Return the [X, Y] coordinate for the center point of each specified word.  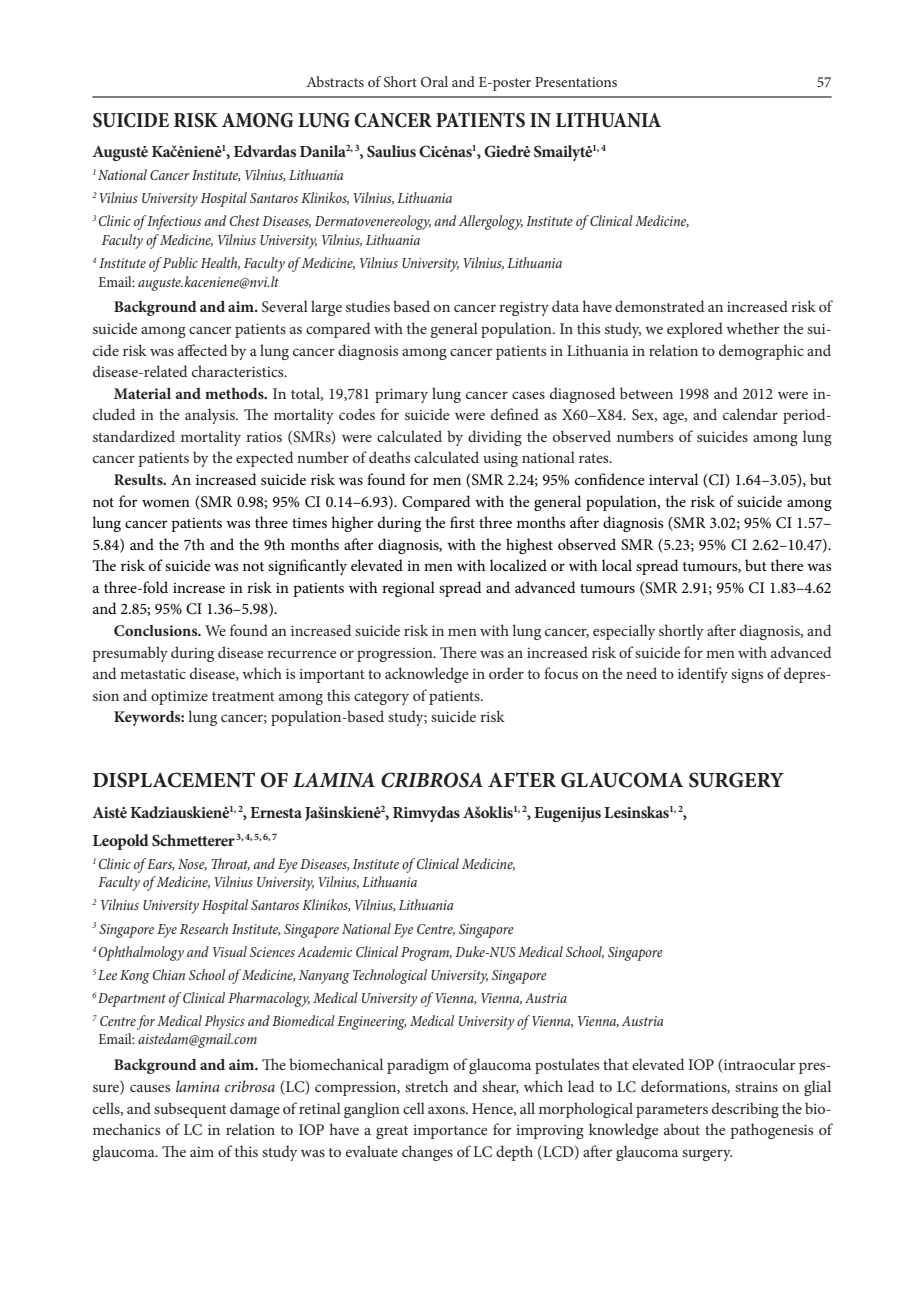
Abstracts [335, 81]
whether [753, 328]
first [462, 522]
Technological [390, 976]
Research [204, 928]
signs [747, 676]
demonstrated [659, 306]
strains [756, 1087]
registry [524, 309]
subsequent [190, 1110]
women [166, 503]
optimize [179, 698]
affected [202, 350]
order [506, 673]
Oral [434, 81]
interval [673, 479]
